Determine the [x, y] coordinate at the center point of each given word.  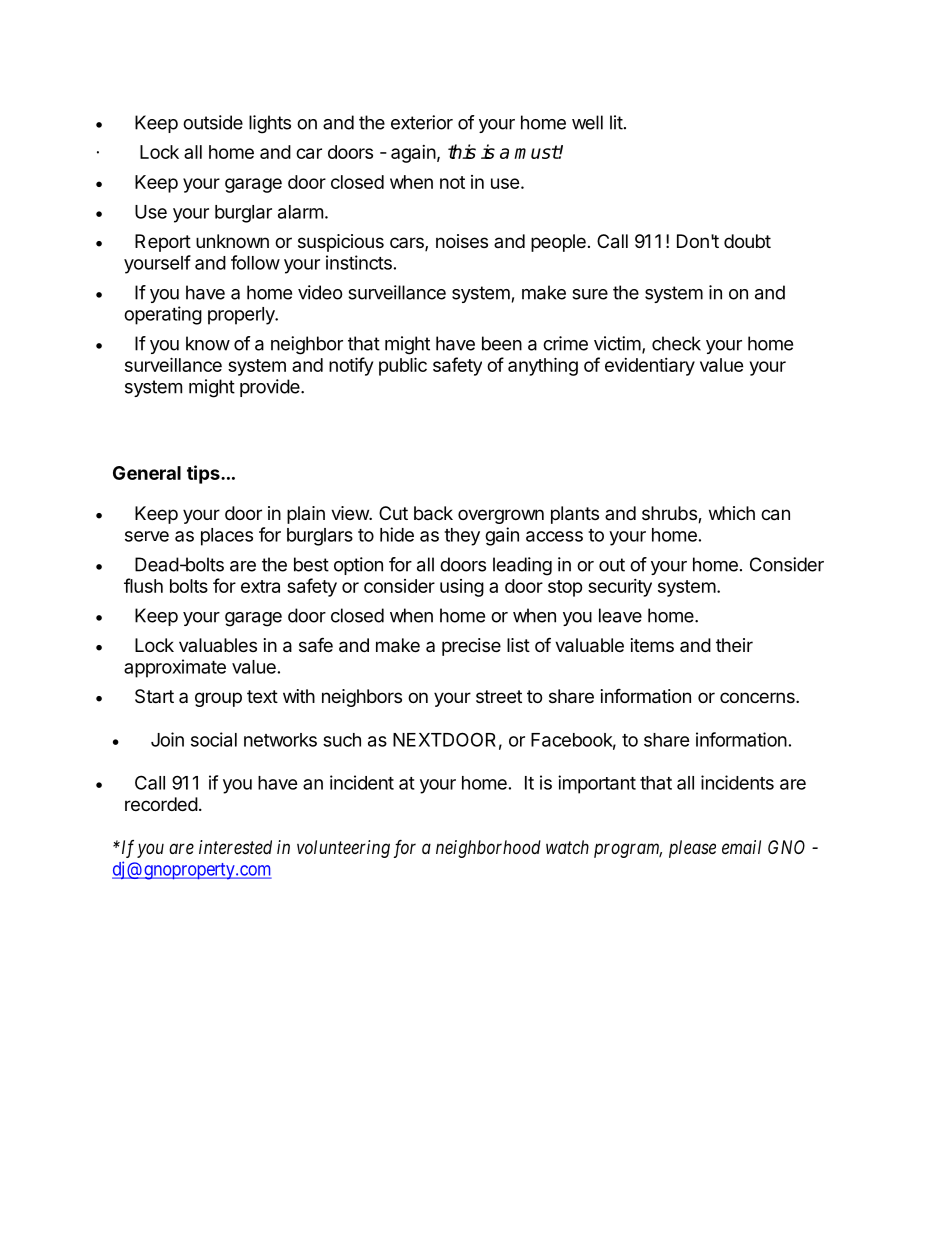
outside [213, 122]
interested [235, 847]
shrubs [670, 514]
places [227, 537]
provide [271, 388]
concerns [758, 697]
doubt [747, 241]
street [499, 696]
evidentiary [650, 367]
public [403, 366]
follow [255, 262]
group [218, 699]
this [462, 151]
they [462, 537]
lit [616, 122]
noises [462, 241]
